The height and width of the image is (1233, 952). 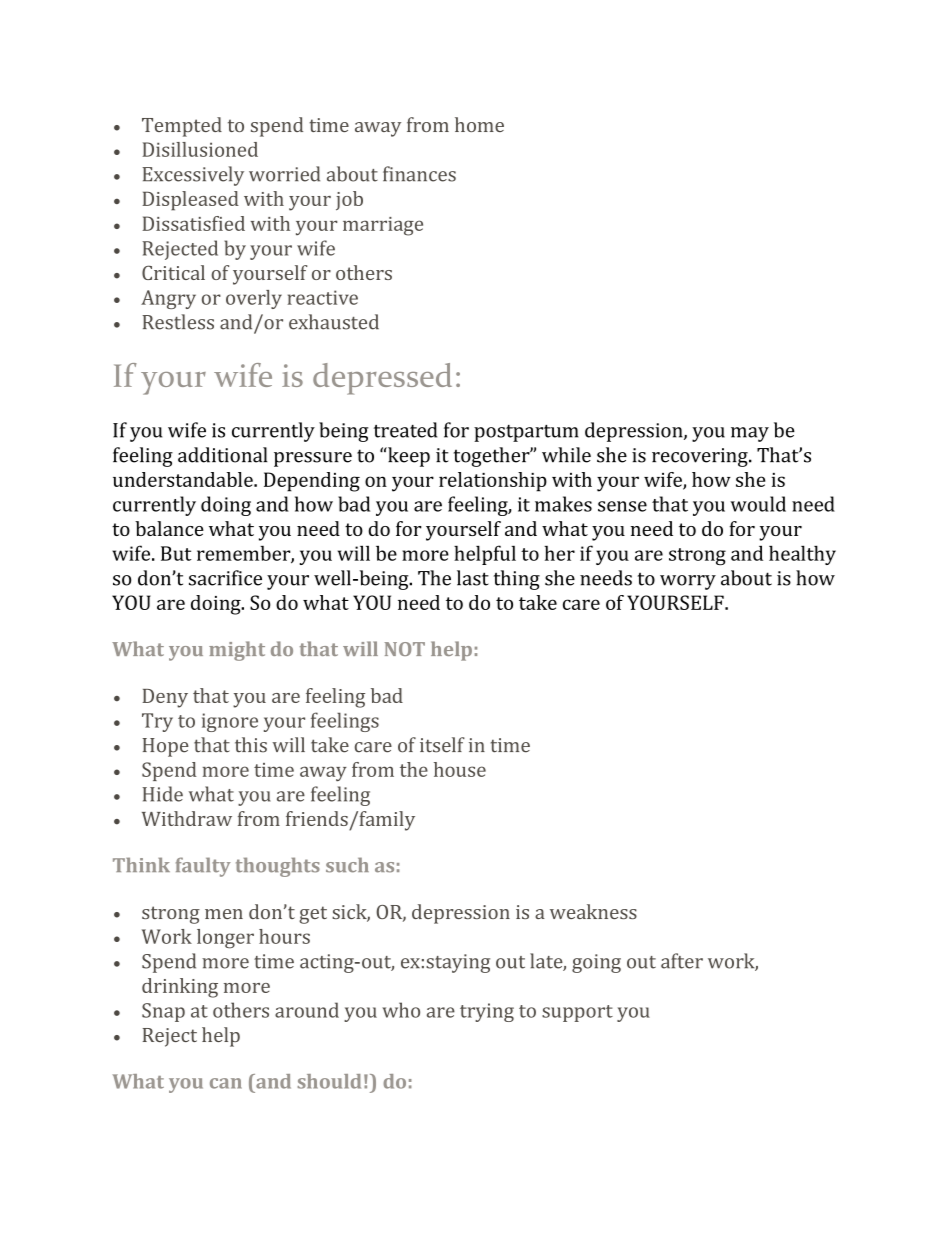 I want to click on finances, so click(x=419, y=174).
